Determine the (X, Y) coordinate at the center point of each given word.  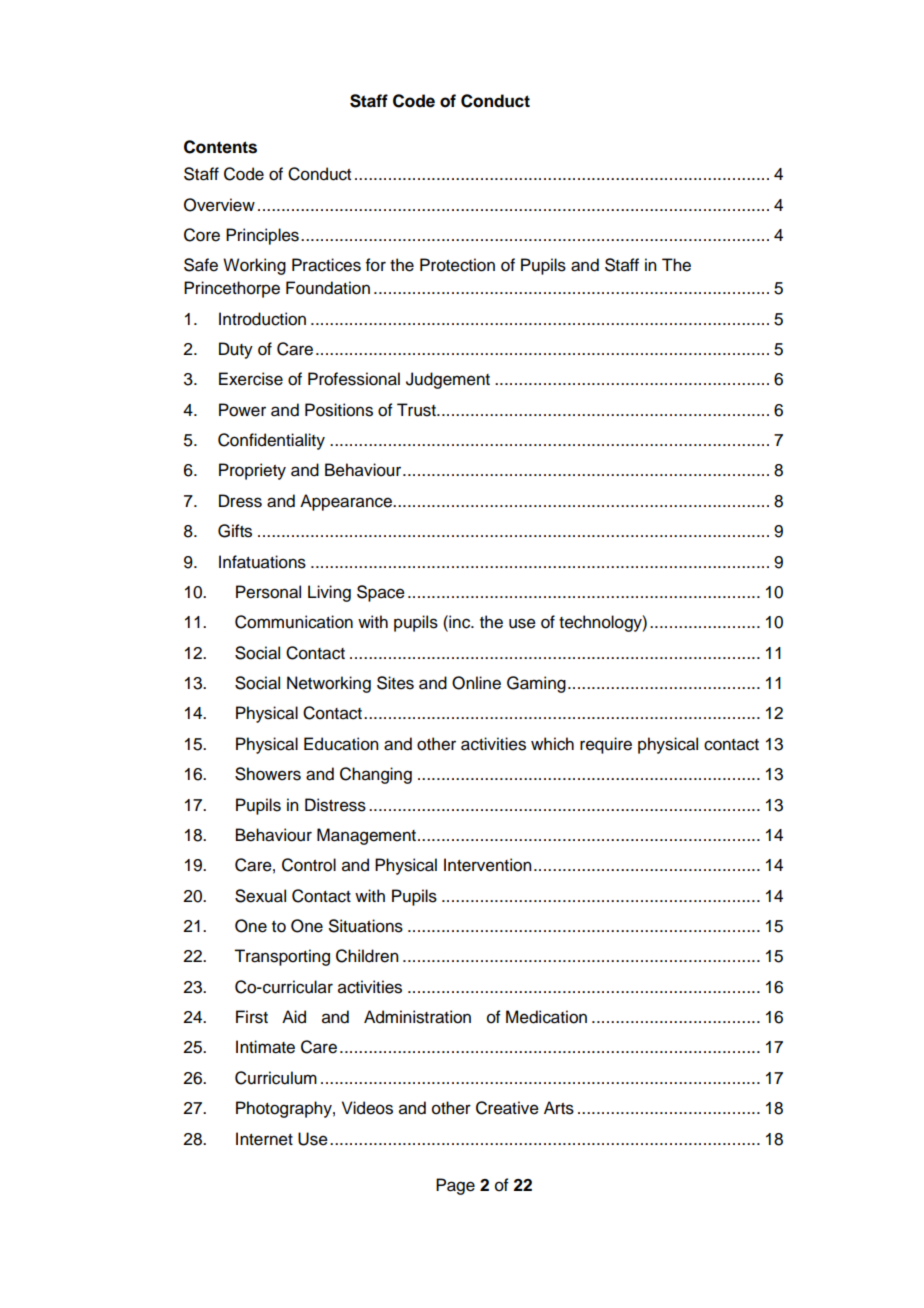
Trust (417, 410)
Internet (264, 1139)
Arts (559, 1108)
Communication (294, 622)
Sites (395, 683)
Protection (457, 265)
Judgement (448, 380)
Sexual (260, 896)
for (376, 265)
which (552, 744)
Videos (367, 1108)
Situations (366, 926)
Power (242, 410)
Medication (546, 1017)
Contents (220, 147)
